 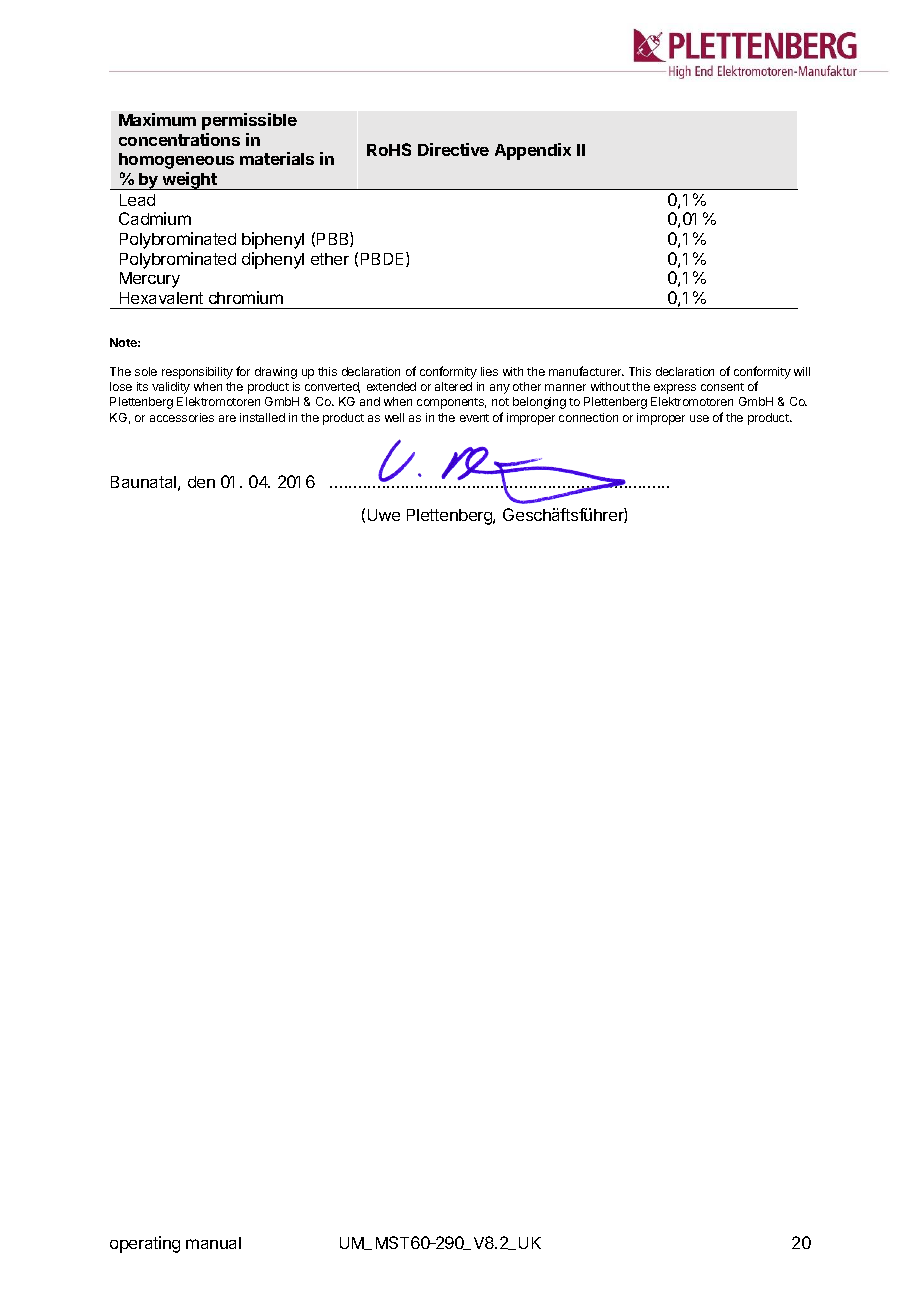 I want to click on den, so click(x=201, y=482).
